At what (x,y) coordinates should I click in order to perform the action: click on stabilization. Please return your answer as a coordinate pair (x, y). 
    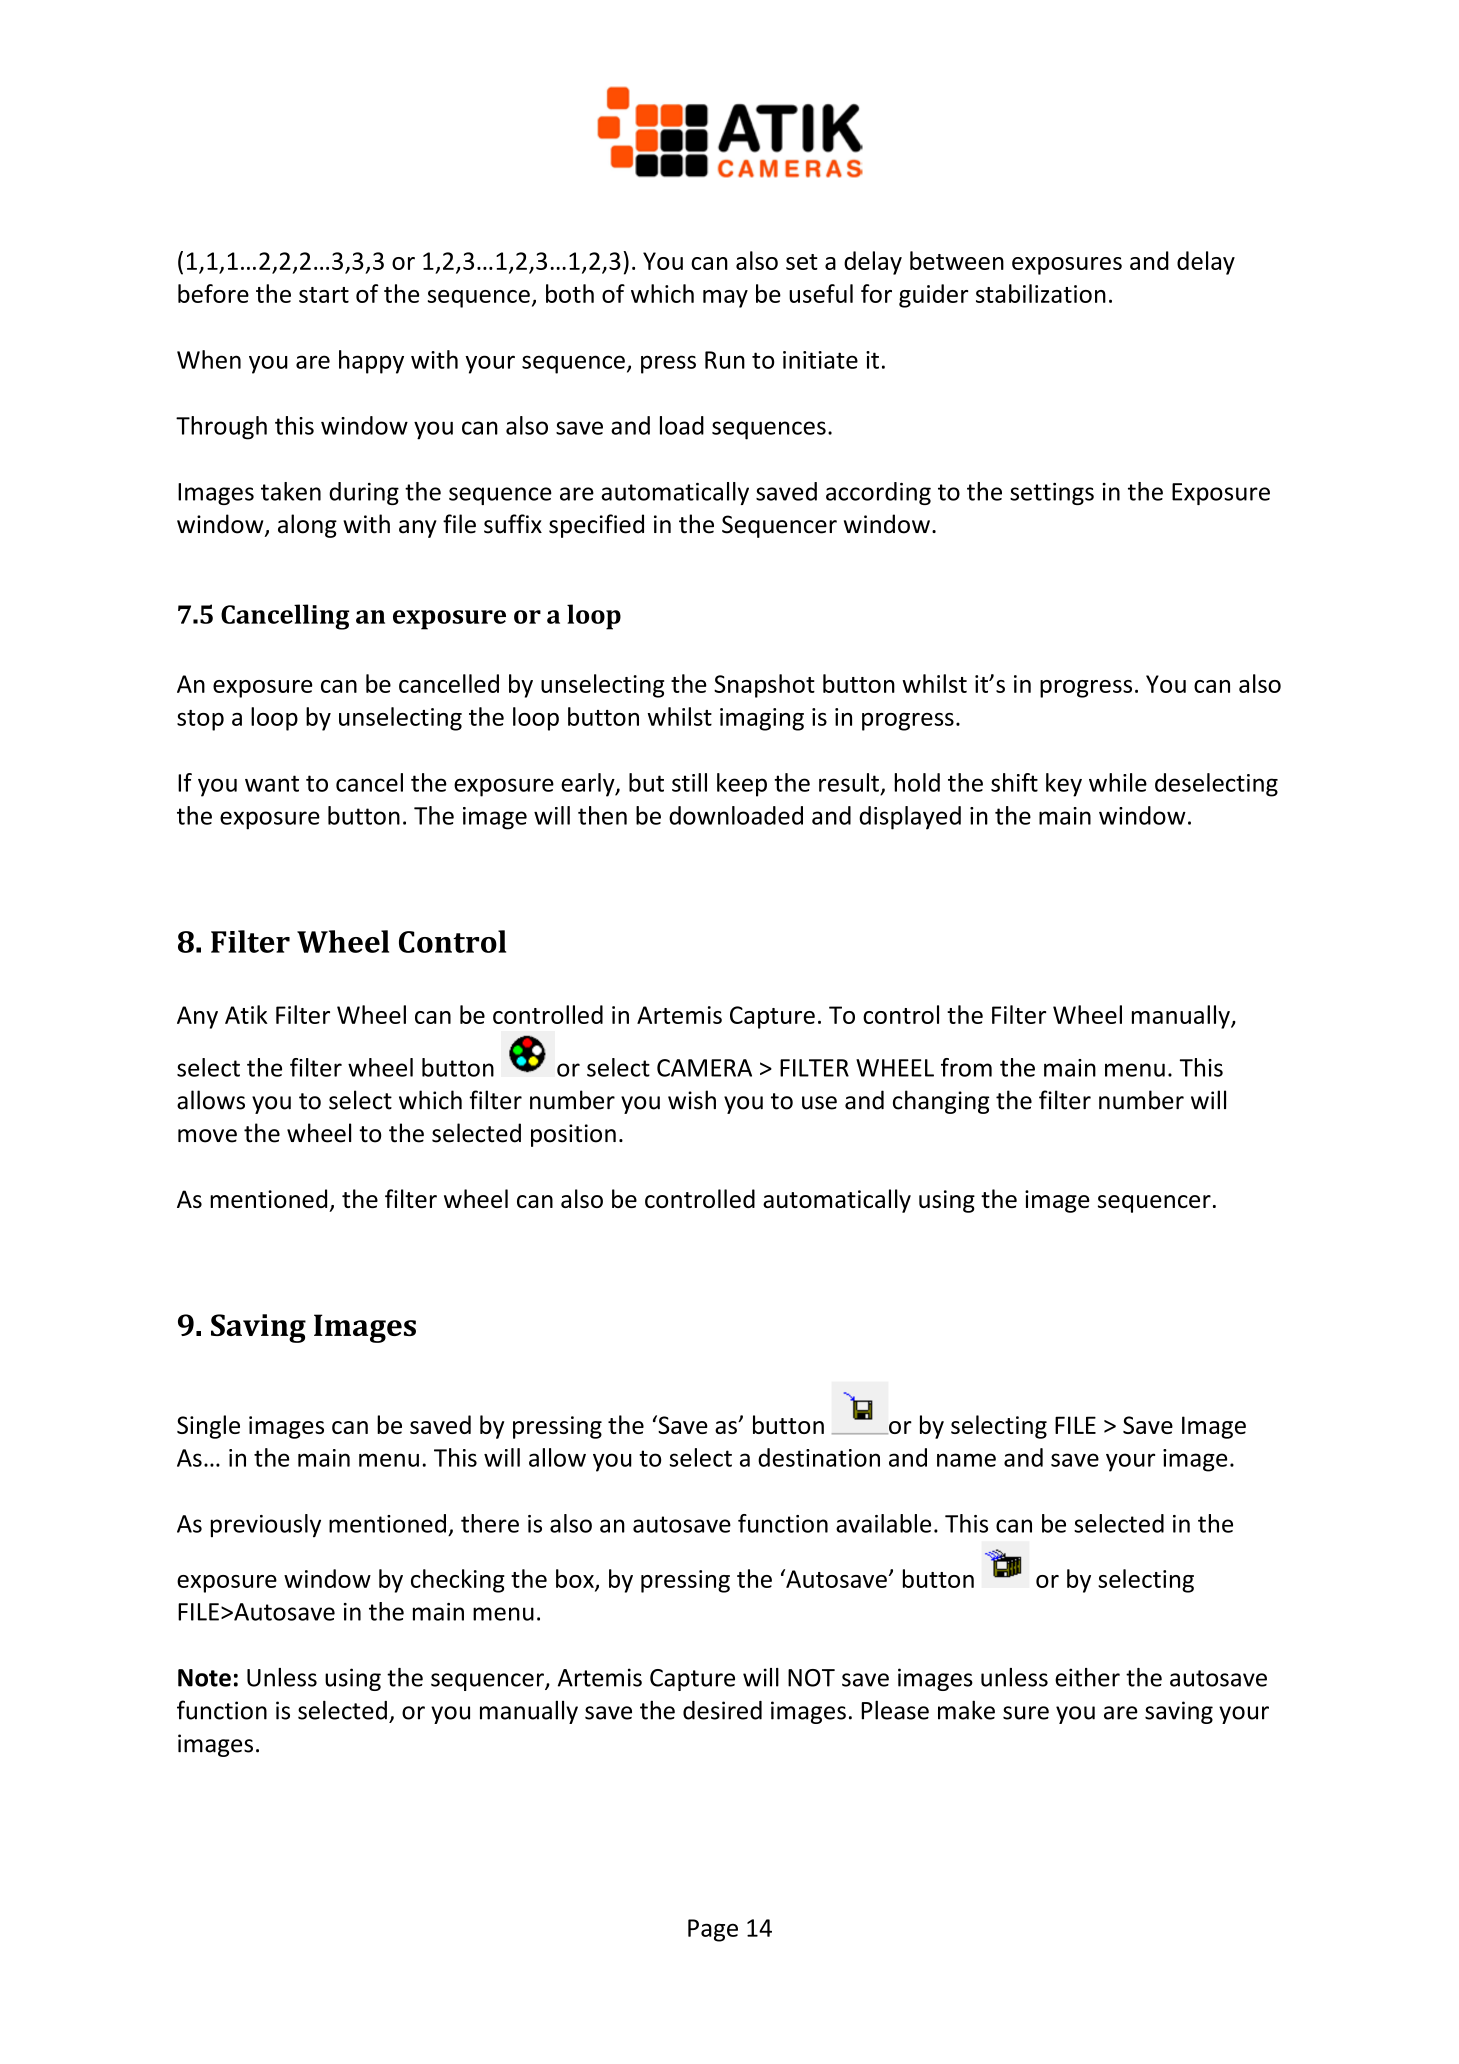
    Looking at the image, I should click on (1041, 293).
